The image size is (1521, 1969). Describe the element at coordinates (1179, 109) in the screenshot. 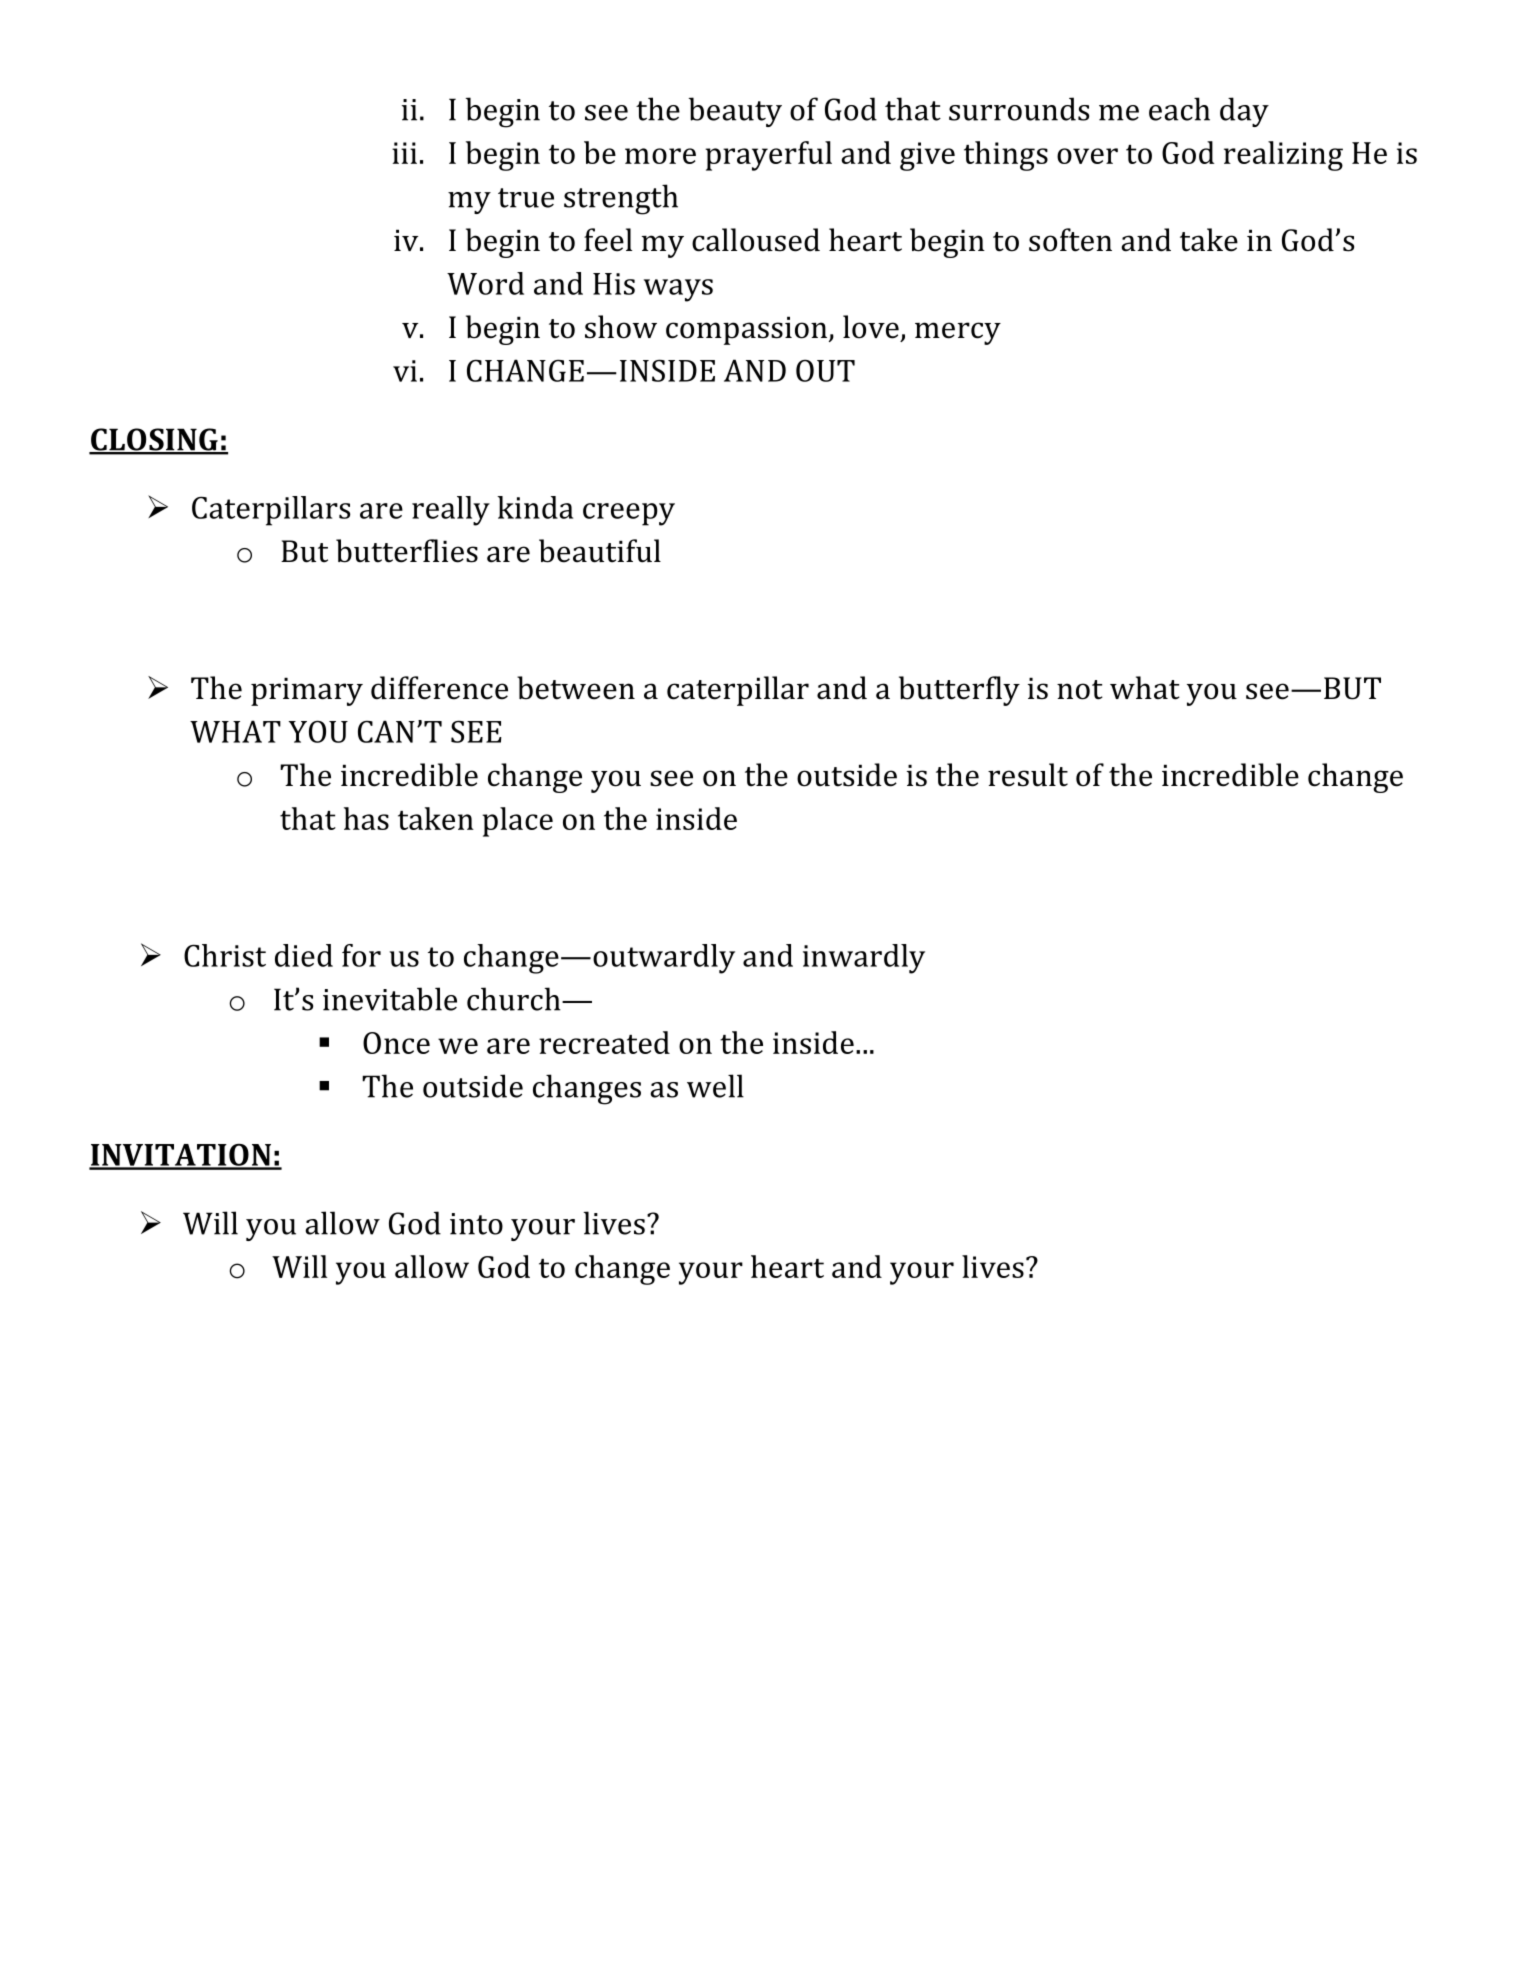

I see `each` at that location.
